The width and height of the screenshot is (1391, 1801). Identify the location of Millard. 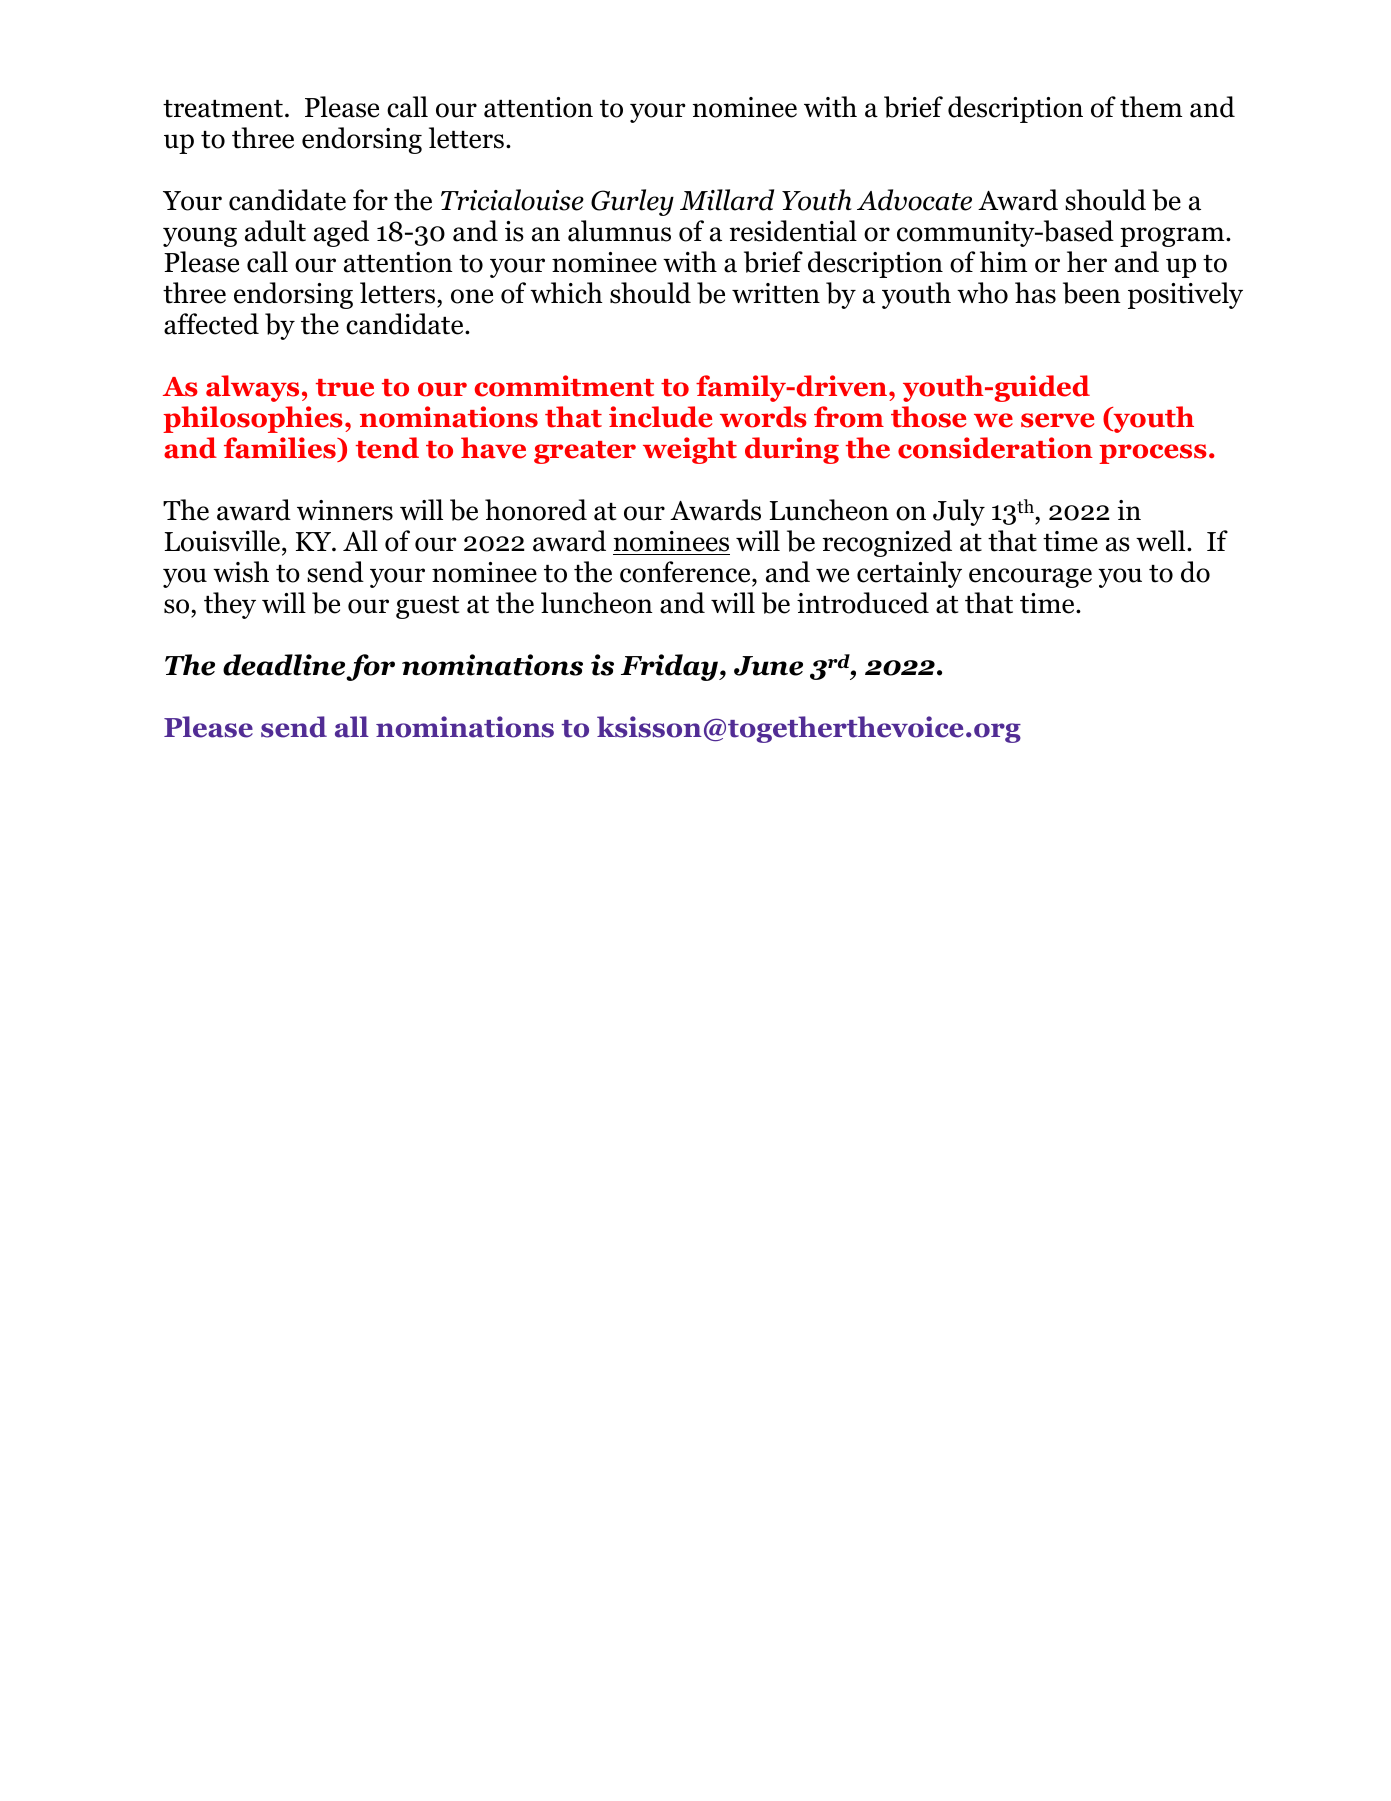
(727, 200).
